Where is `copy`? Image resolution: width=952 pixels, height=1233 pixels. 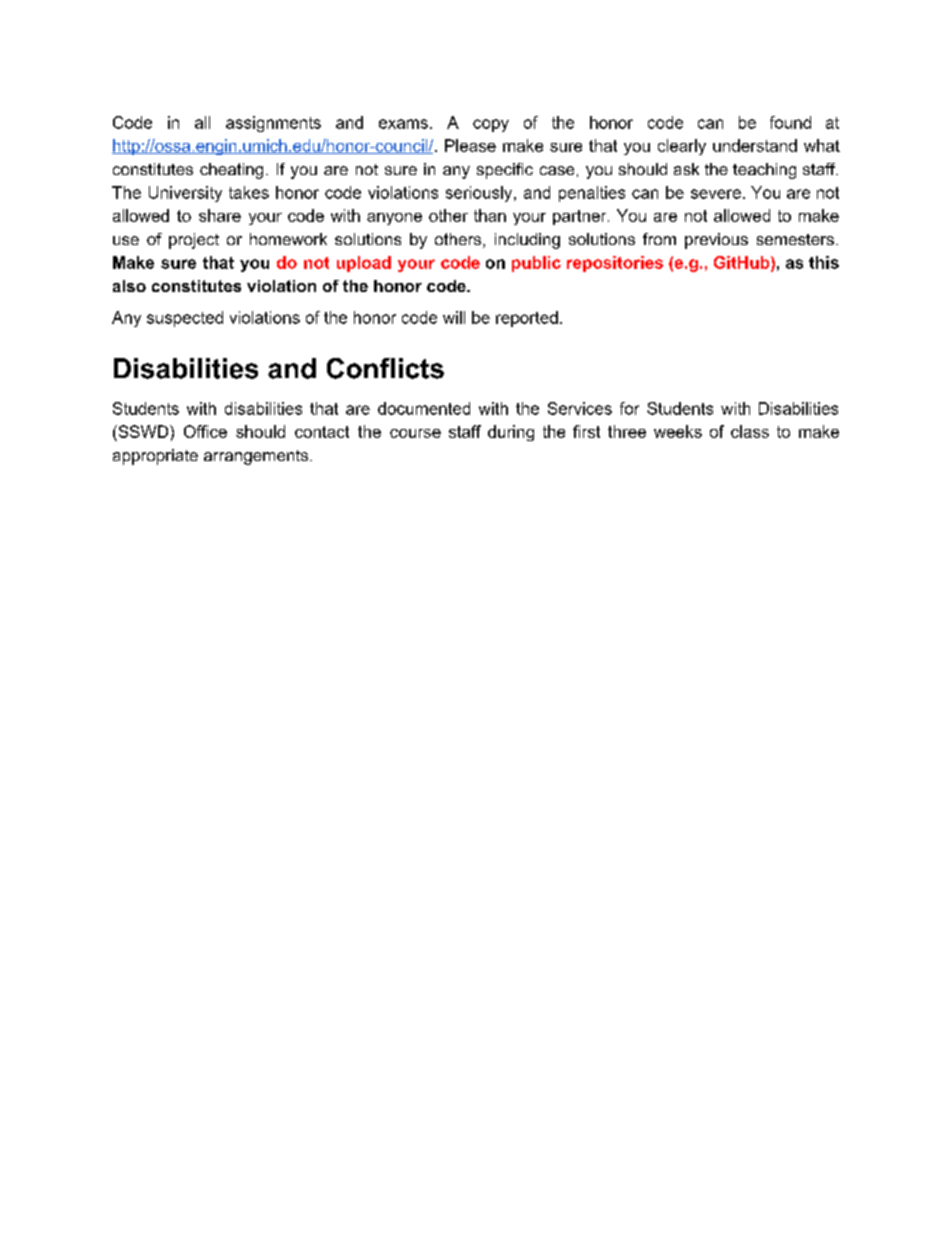
copy is located at coordinates (491, 125).
